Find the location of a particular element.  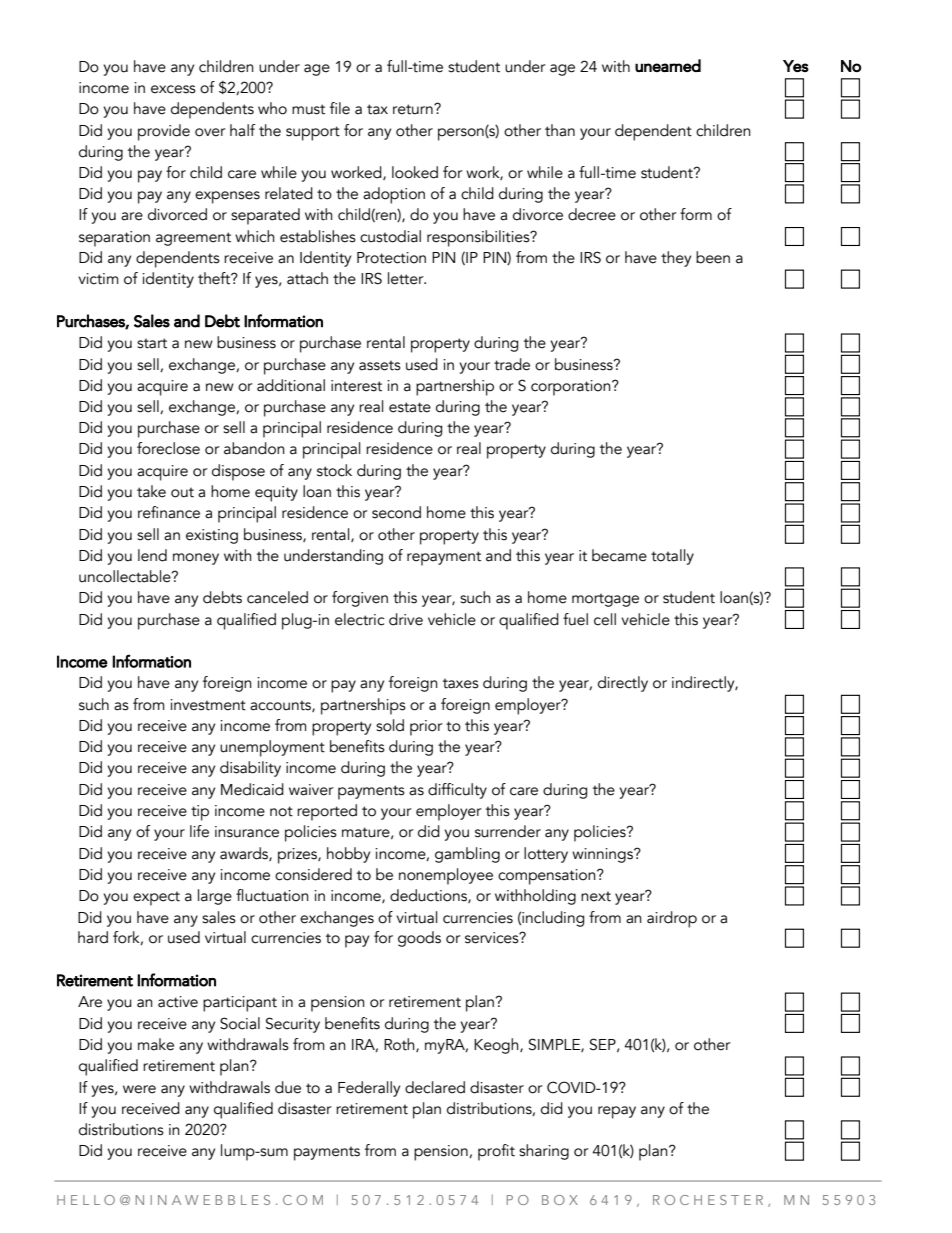

Federally is located at coordinates (369, 1089).
